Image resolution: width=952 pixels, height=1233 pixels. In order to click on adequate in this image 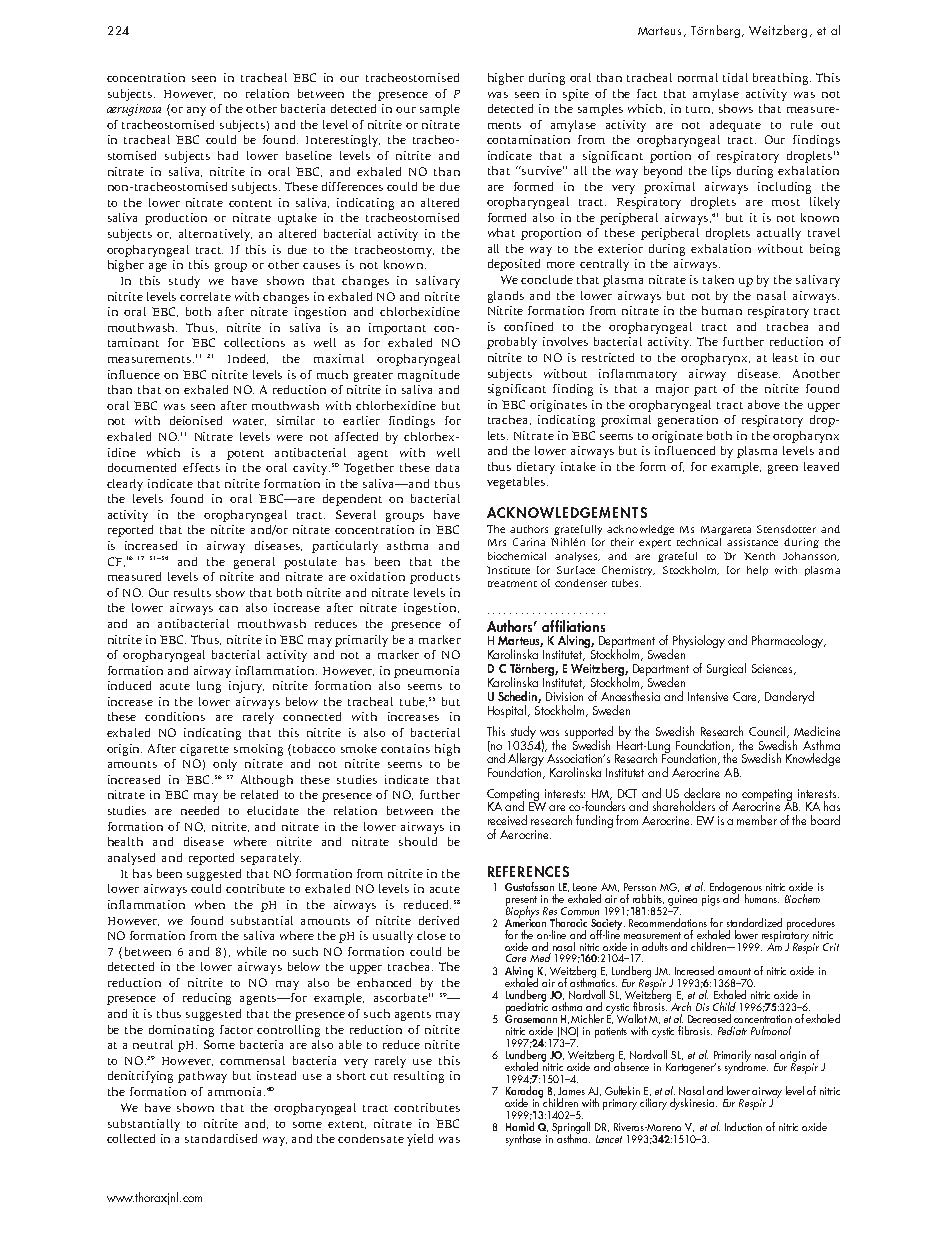, I will do `click(735, 126)`.
